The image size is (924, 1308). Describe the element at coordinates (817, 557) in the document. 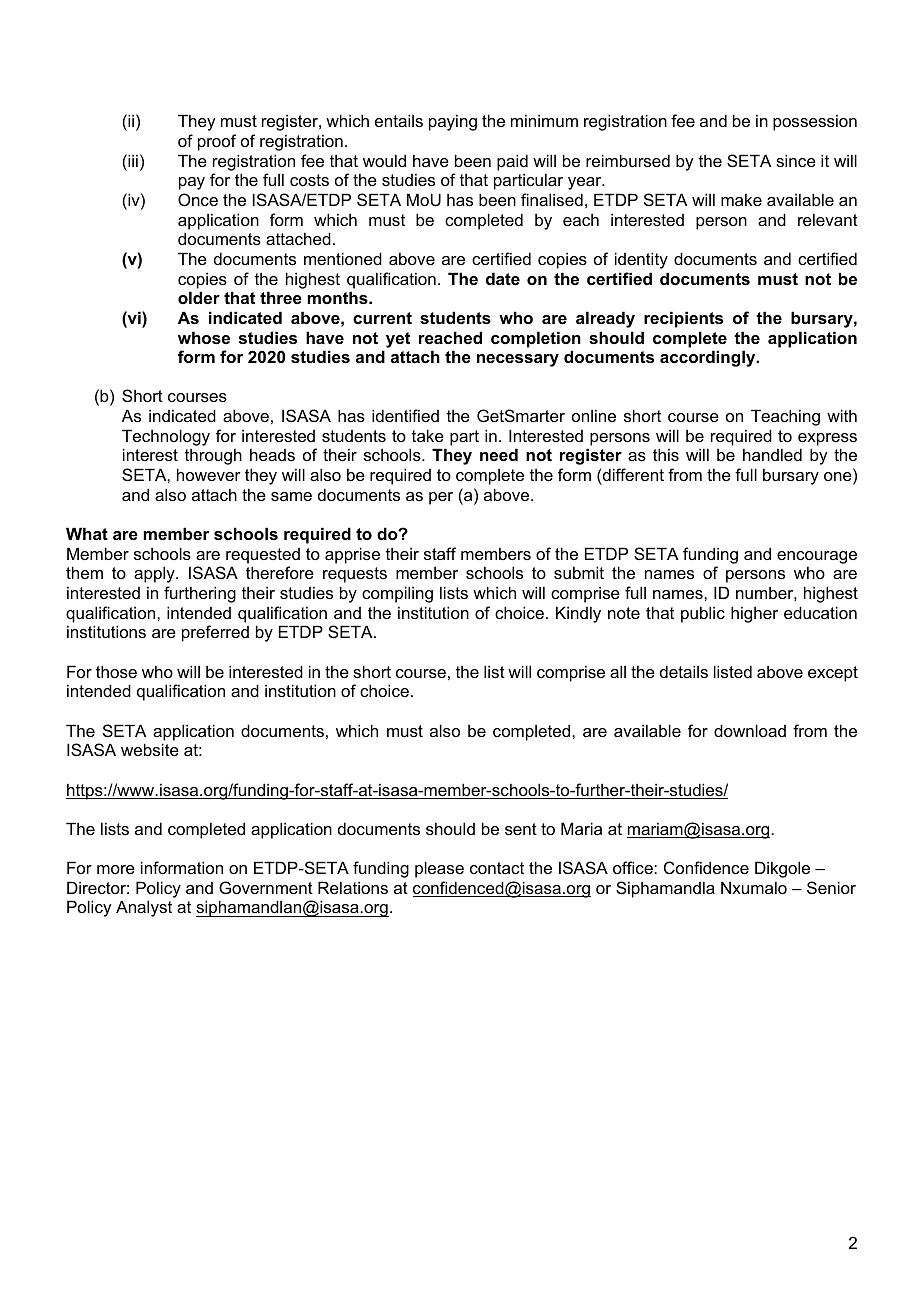

I see `encourage` at that location.
